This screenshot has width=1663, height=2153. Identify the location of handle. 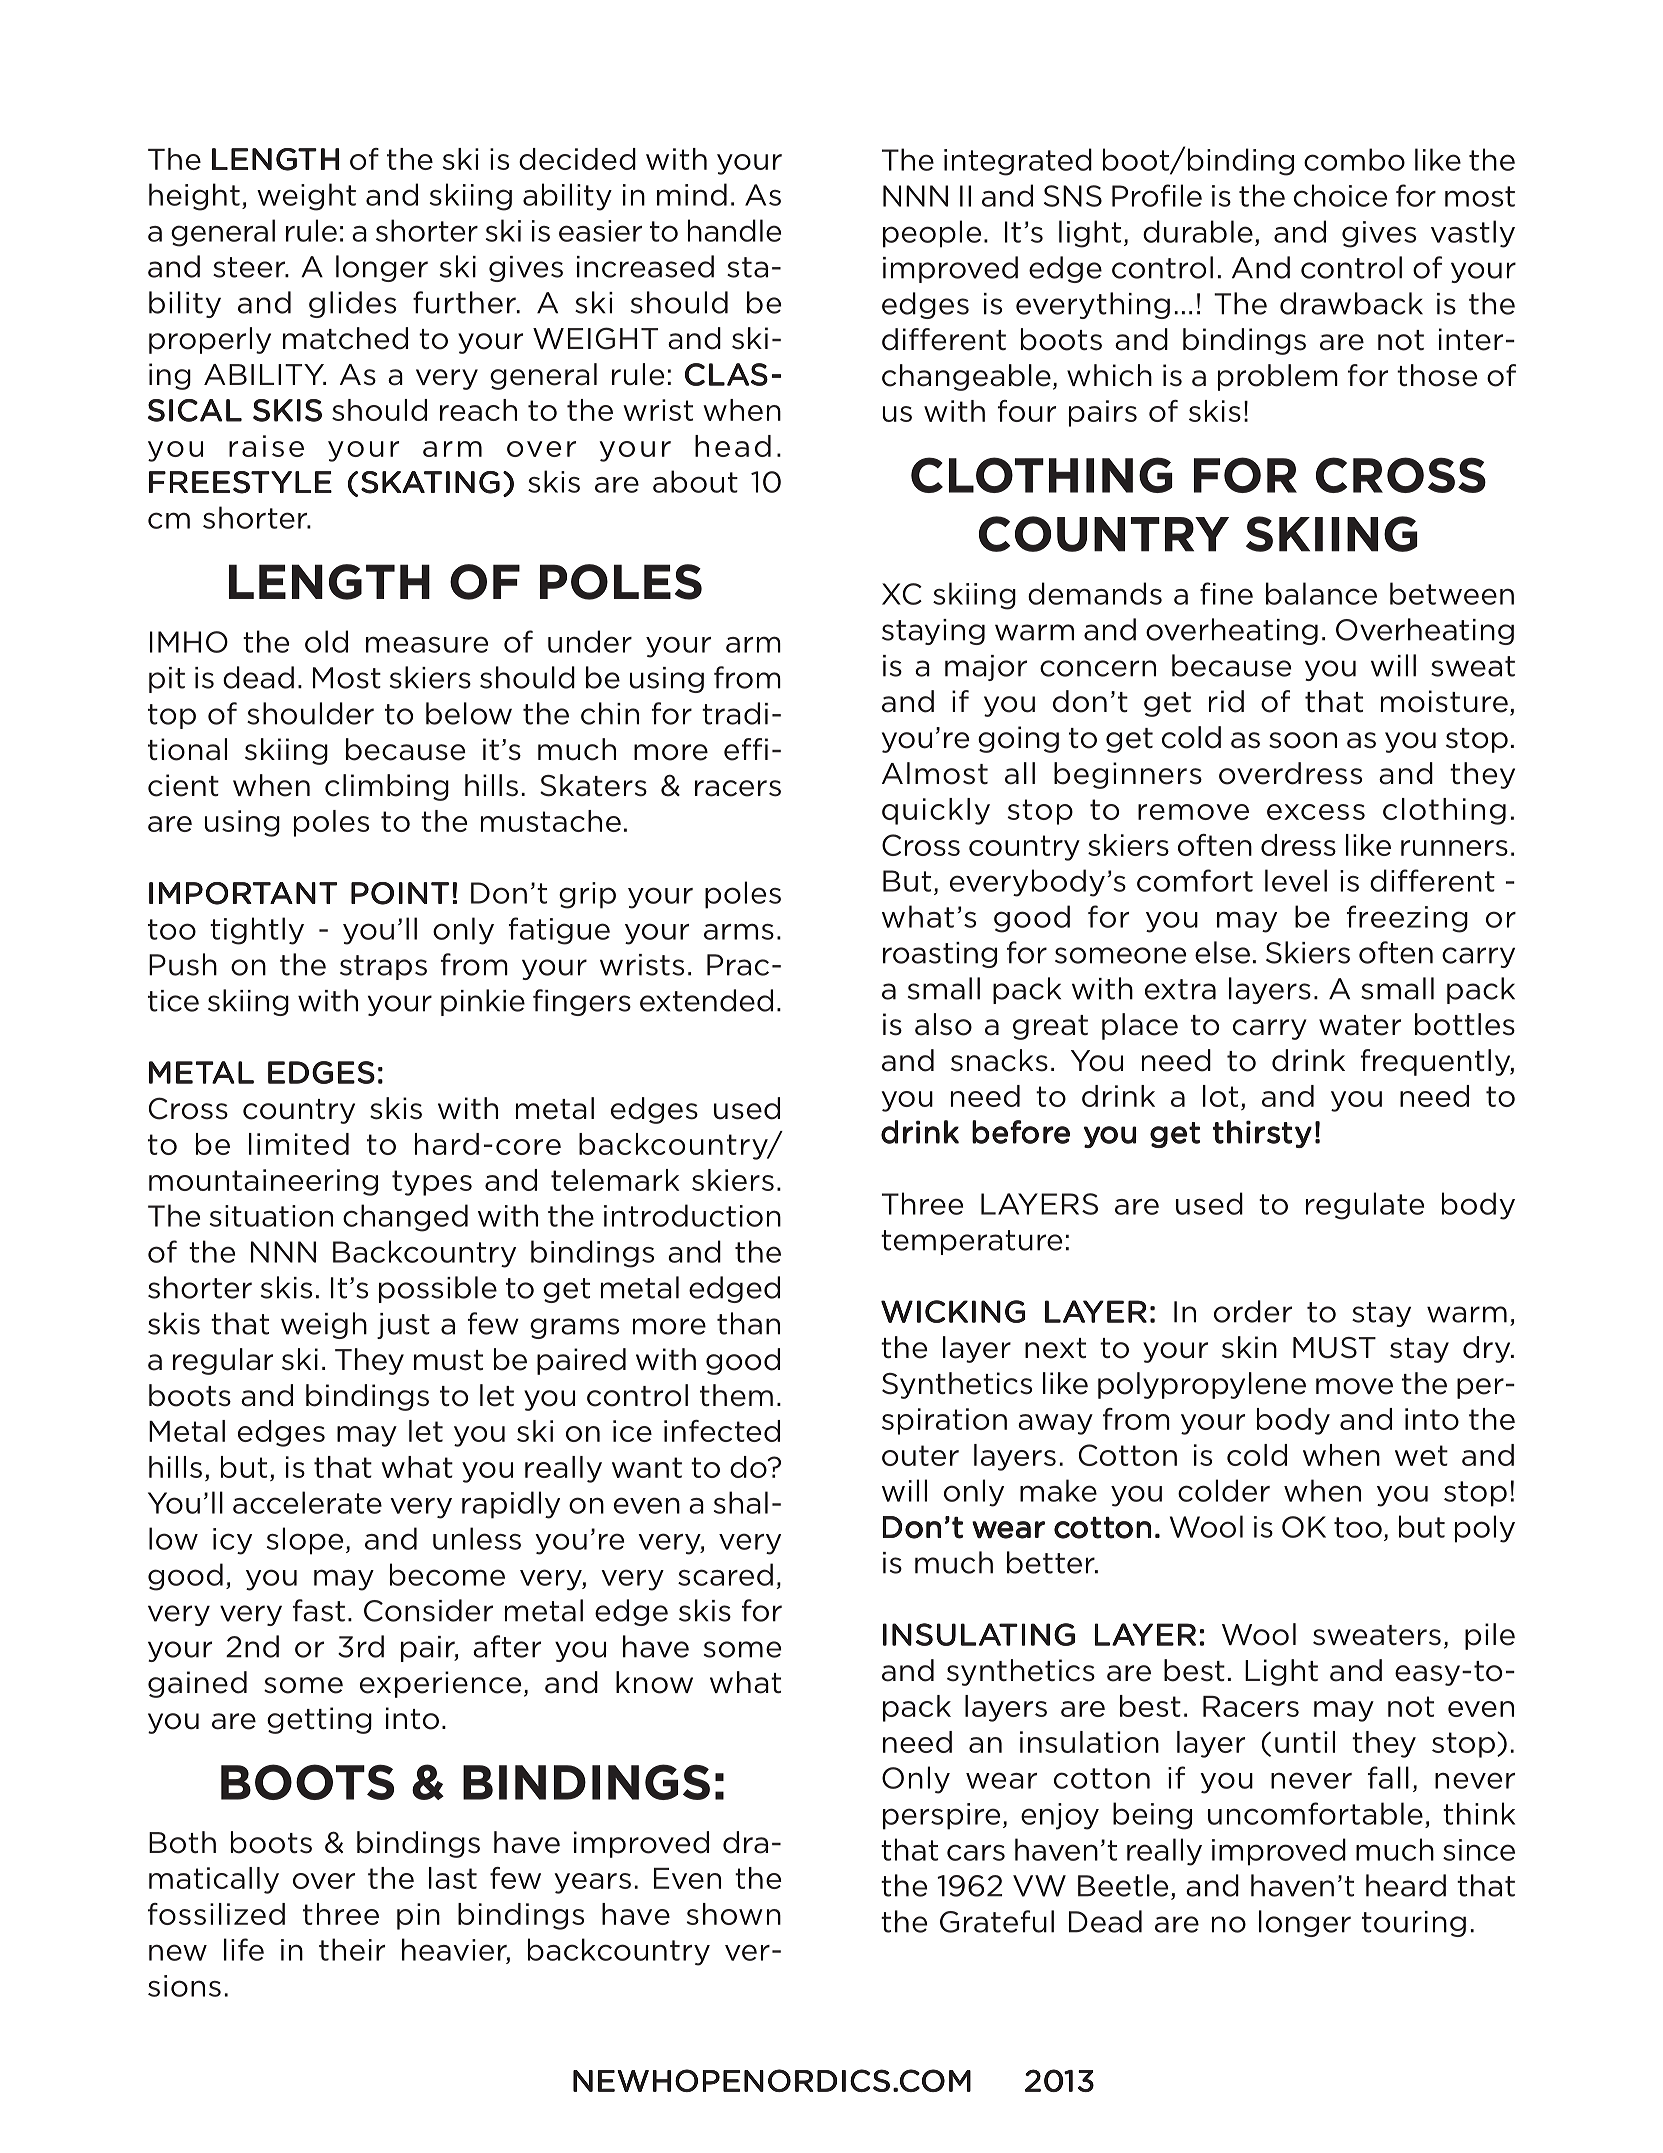
(734, 230).
